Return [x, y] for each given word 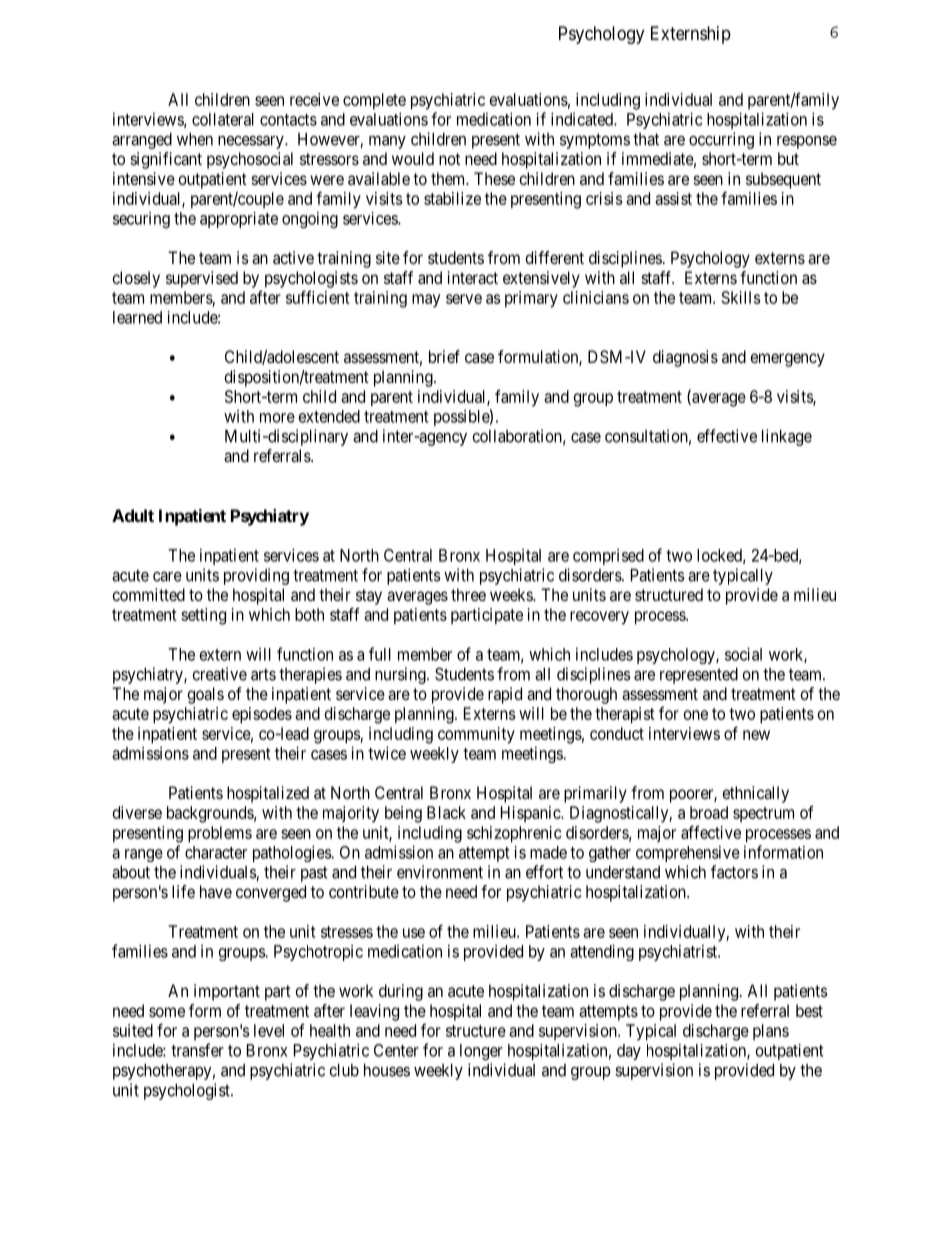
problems [220, 834]
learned [137, 317]
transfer [197, 1050]
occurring [721, 140]
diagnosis [685, 358]
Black [446, 812]
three [468, 594]
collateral [223, 119]
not [449, 159]
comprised [608, 557]
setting [203, 616]
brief [444, 356]
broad [709, 812]
